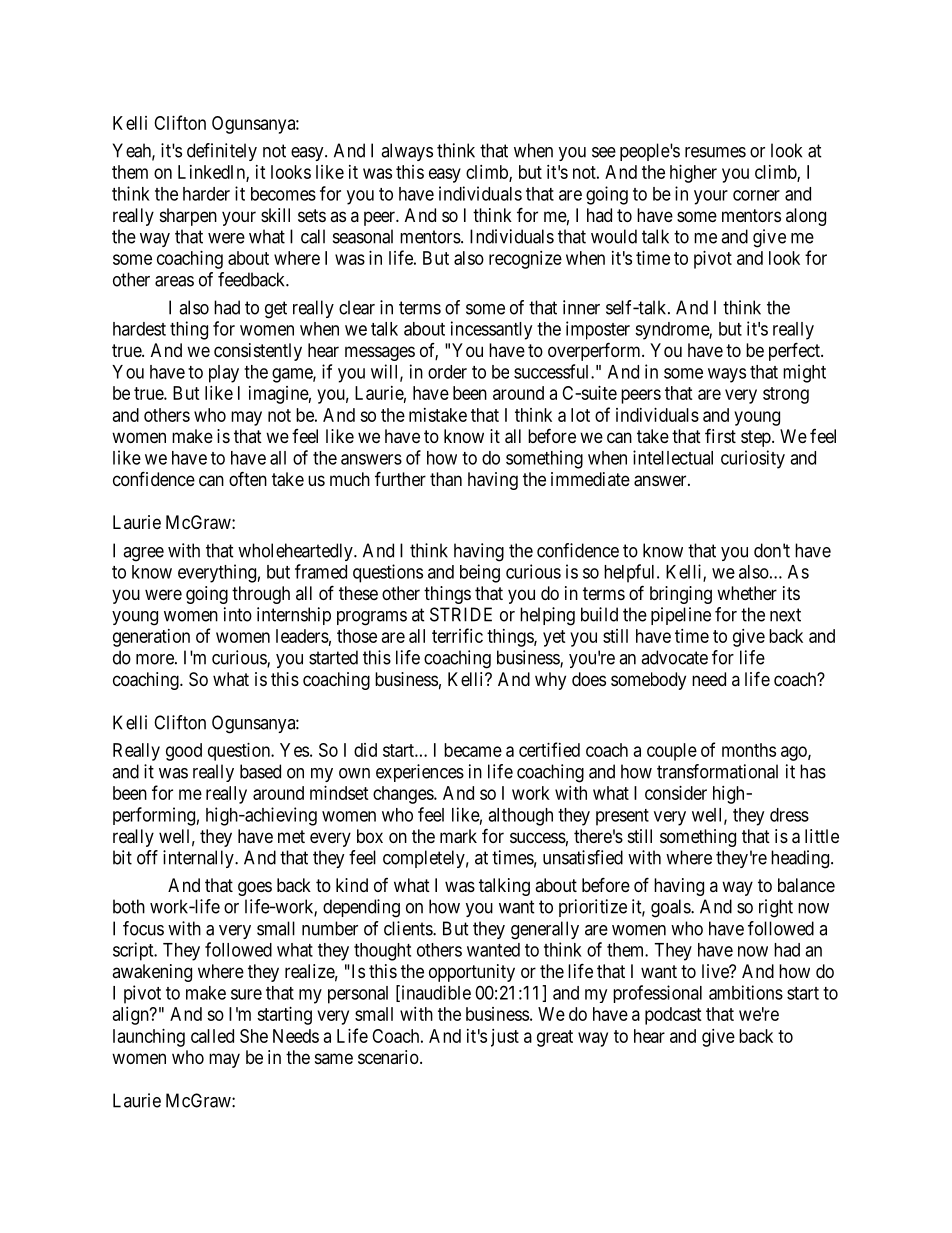 The height and width of the image is (1233, 952). I want to click on incessantly, so click(491, 330).
